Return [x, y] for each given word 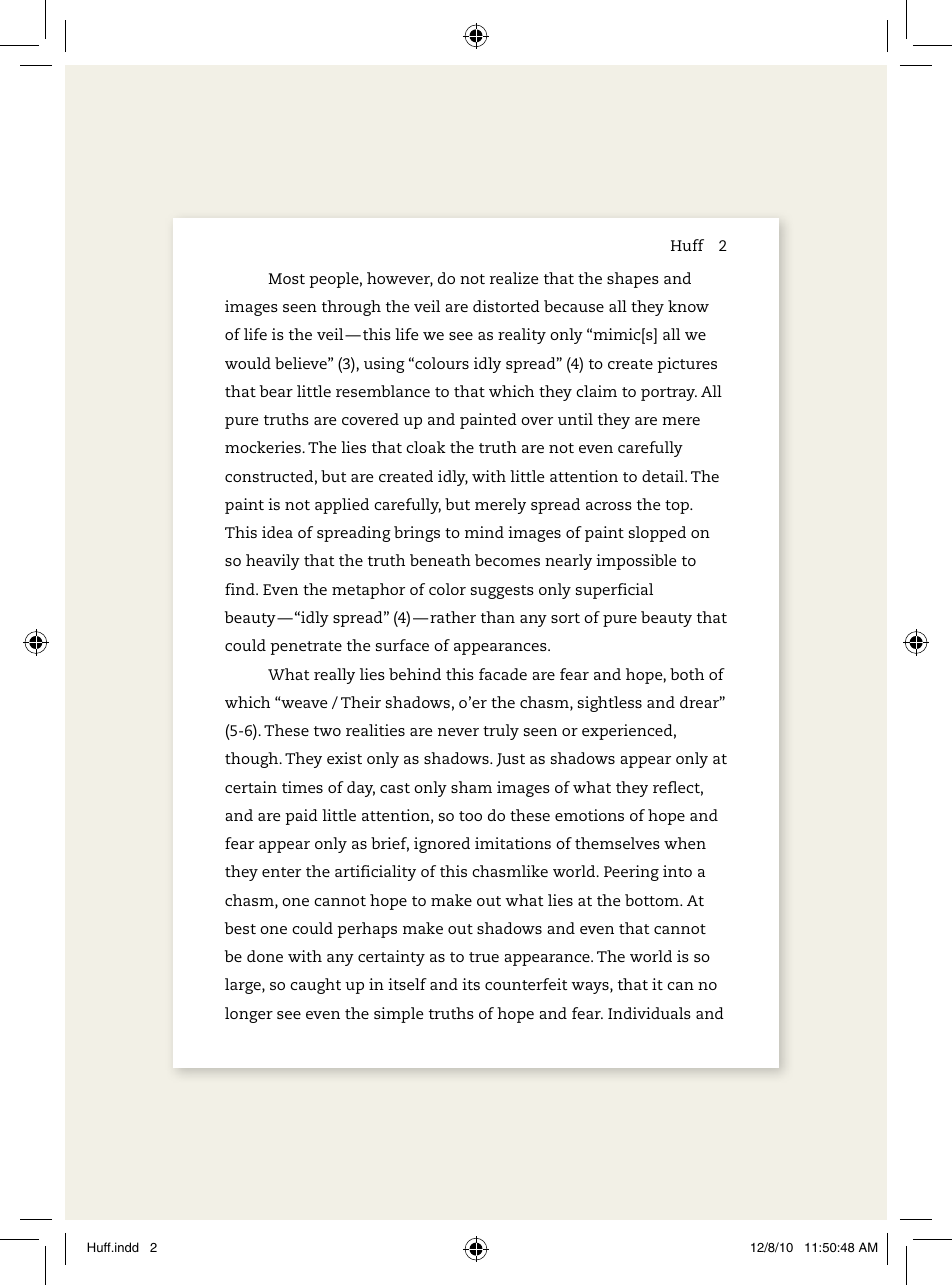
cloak [426, 447]
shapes [633, 280]
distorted [506, 306]
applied [342, 506]
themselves [617, 843]
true [484, 957]
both [687, 674]
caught [315, 986]
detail [664, 476]
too [470, 816]
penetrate [306, 648]
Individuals [649, 1013]
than [498, 617]
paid [301, 817]
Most [286, 278]
